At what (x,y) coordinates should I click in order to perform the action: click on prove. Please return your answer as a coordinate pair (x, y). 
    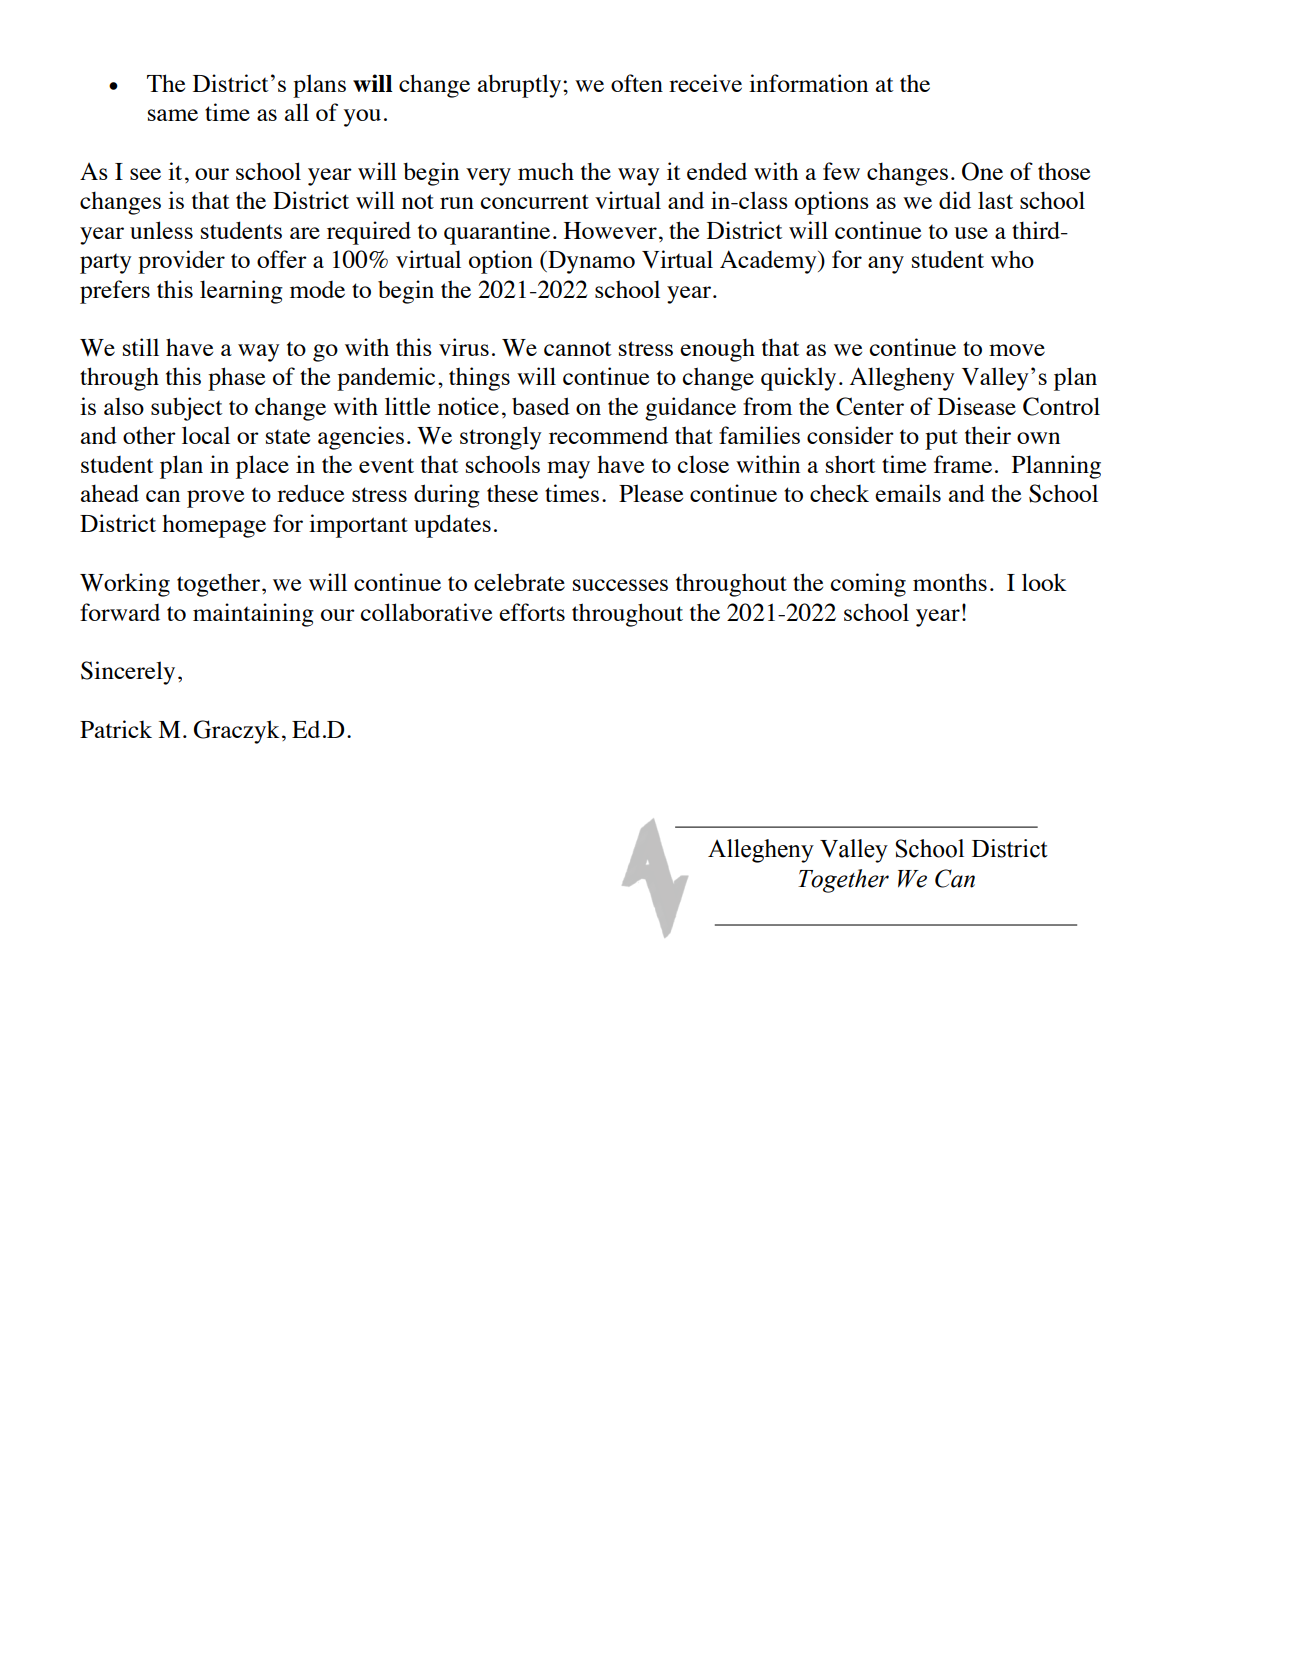
    Looking at the image, I should click on (215, 499).
